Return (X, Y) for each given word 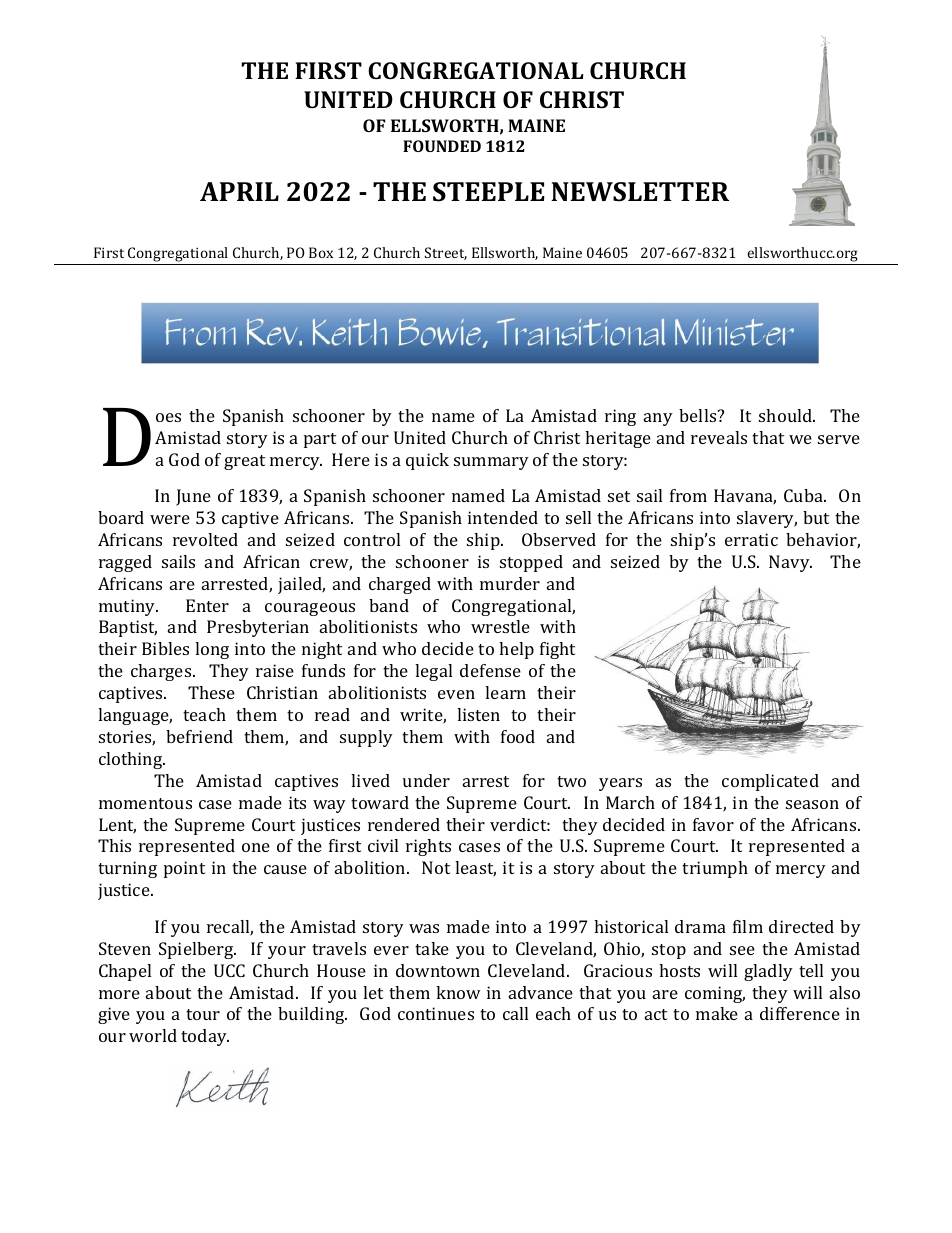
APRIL (239, 191)
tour (203, 1014)
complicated (770, 782)
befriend (199, 736)
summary (491, 463)
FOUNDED (442, 146)
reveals (719, 437)
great (244, 462)
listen (478, 714)
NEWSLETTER (640, 192)
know (458, 992)
